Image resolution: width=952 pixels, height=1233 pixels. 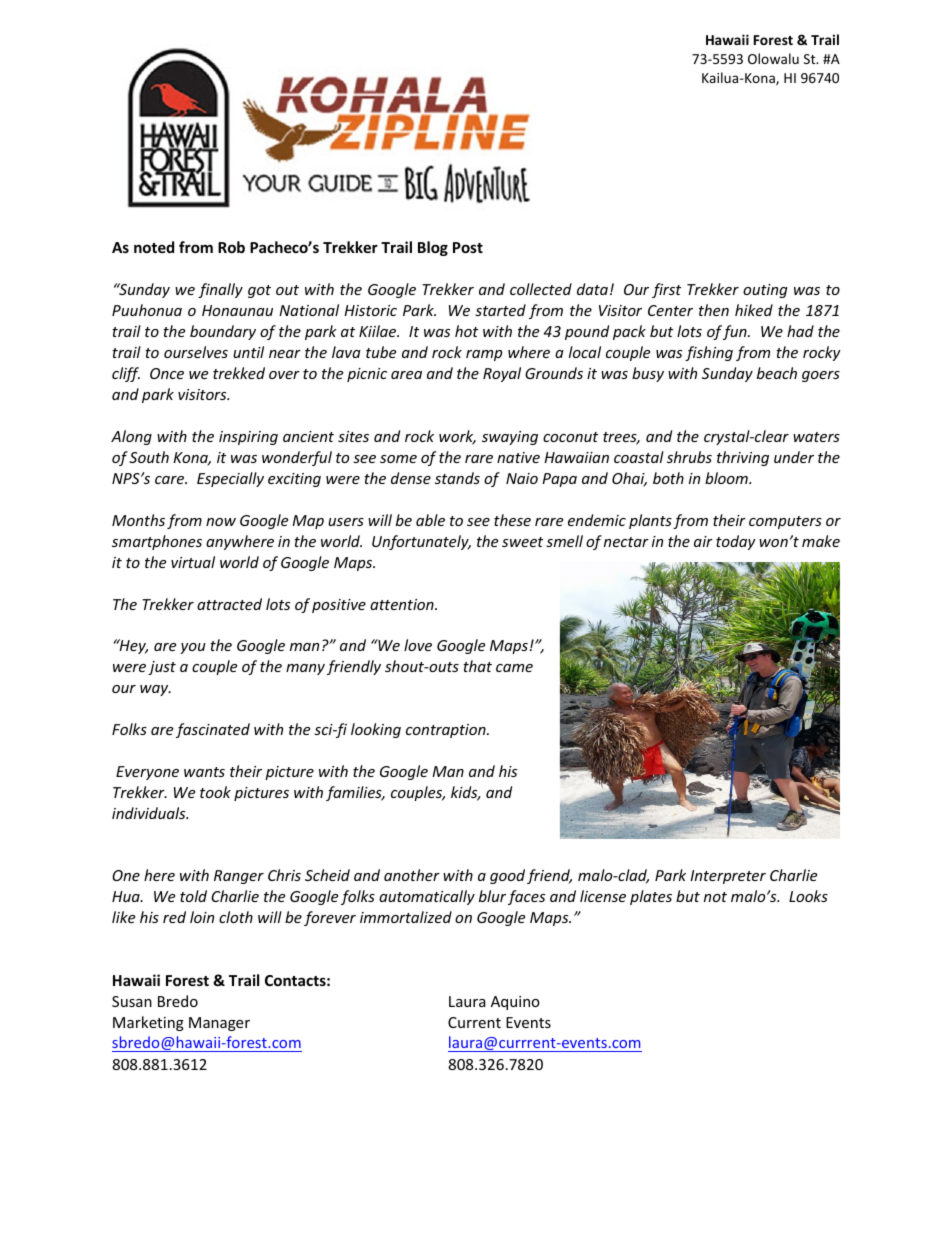 What do you see at coordinates (765, 291) in the screenshot?
I see `outing` at bounding box center [765, 291].
